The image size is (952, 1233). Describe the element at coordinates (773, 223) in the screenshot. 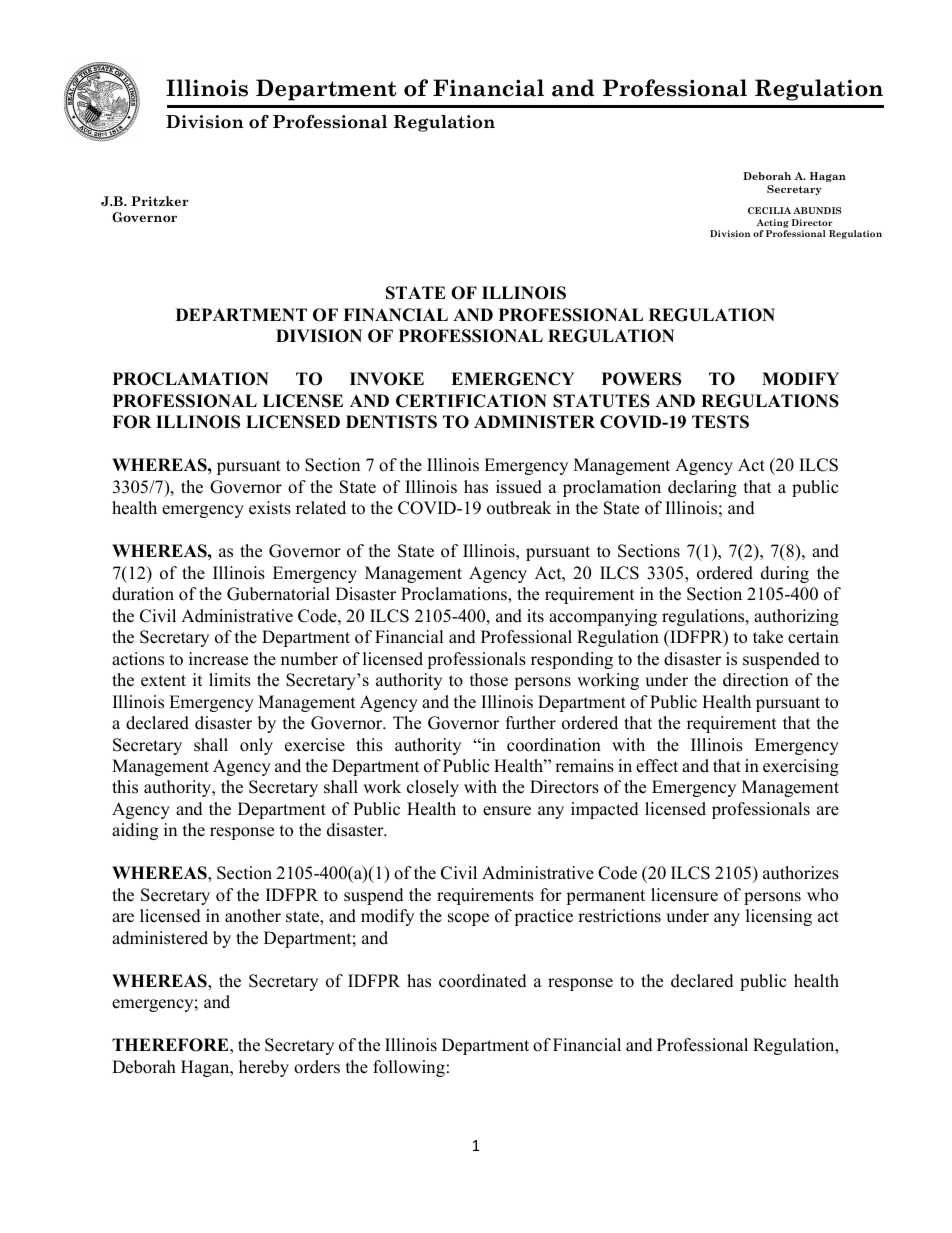

I see `Acting` at that location.
